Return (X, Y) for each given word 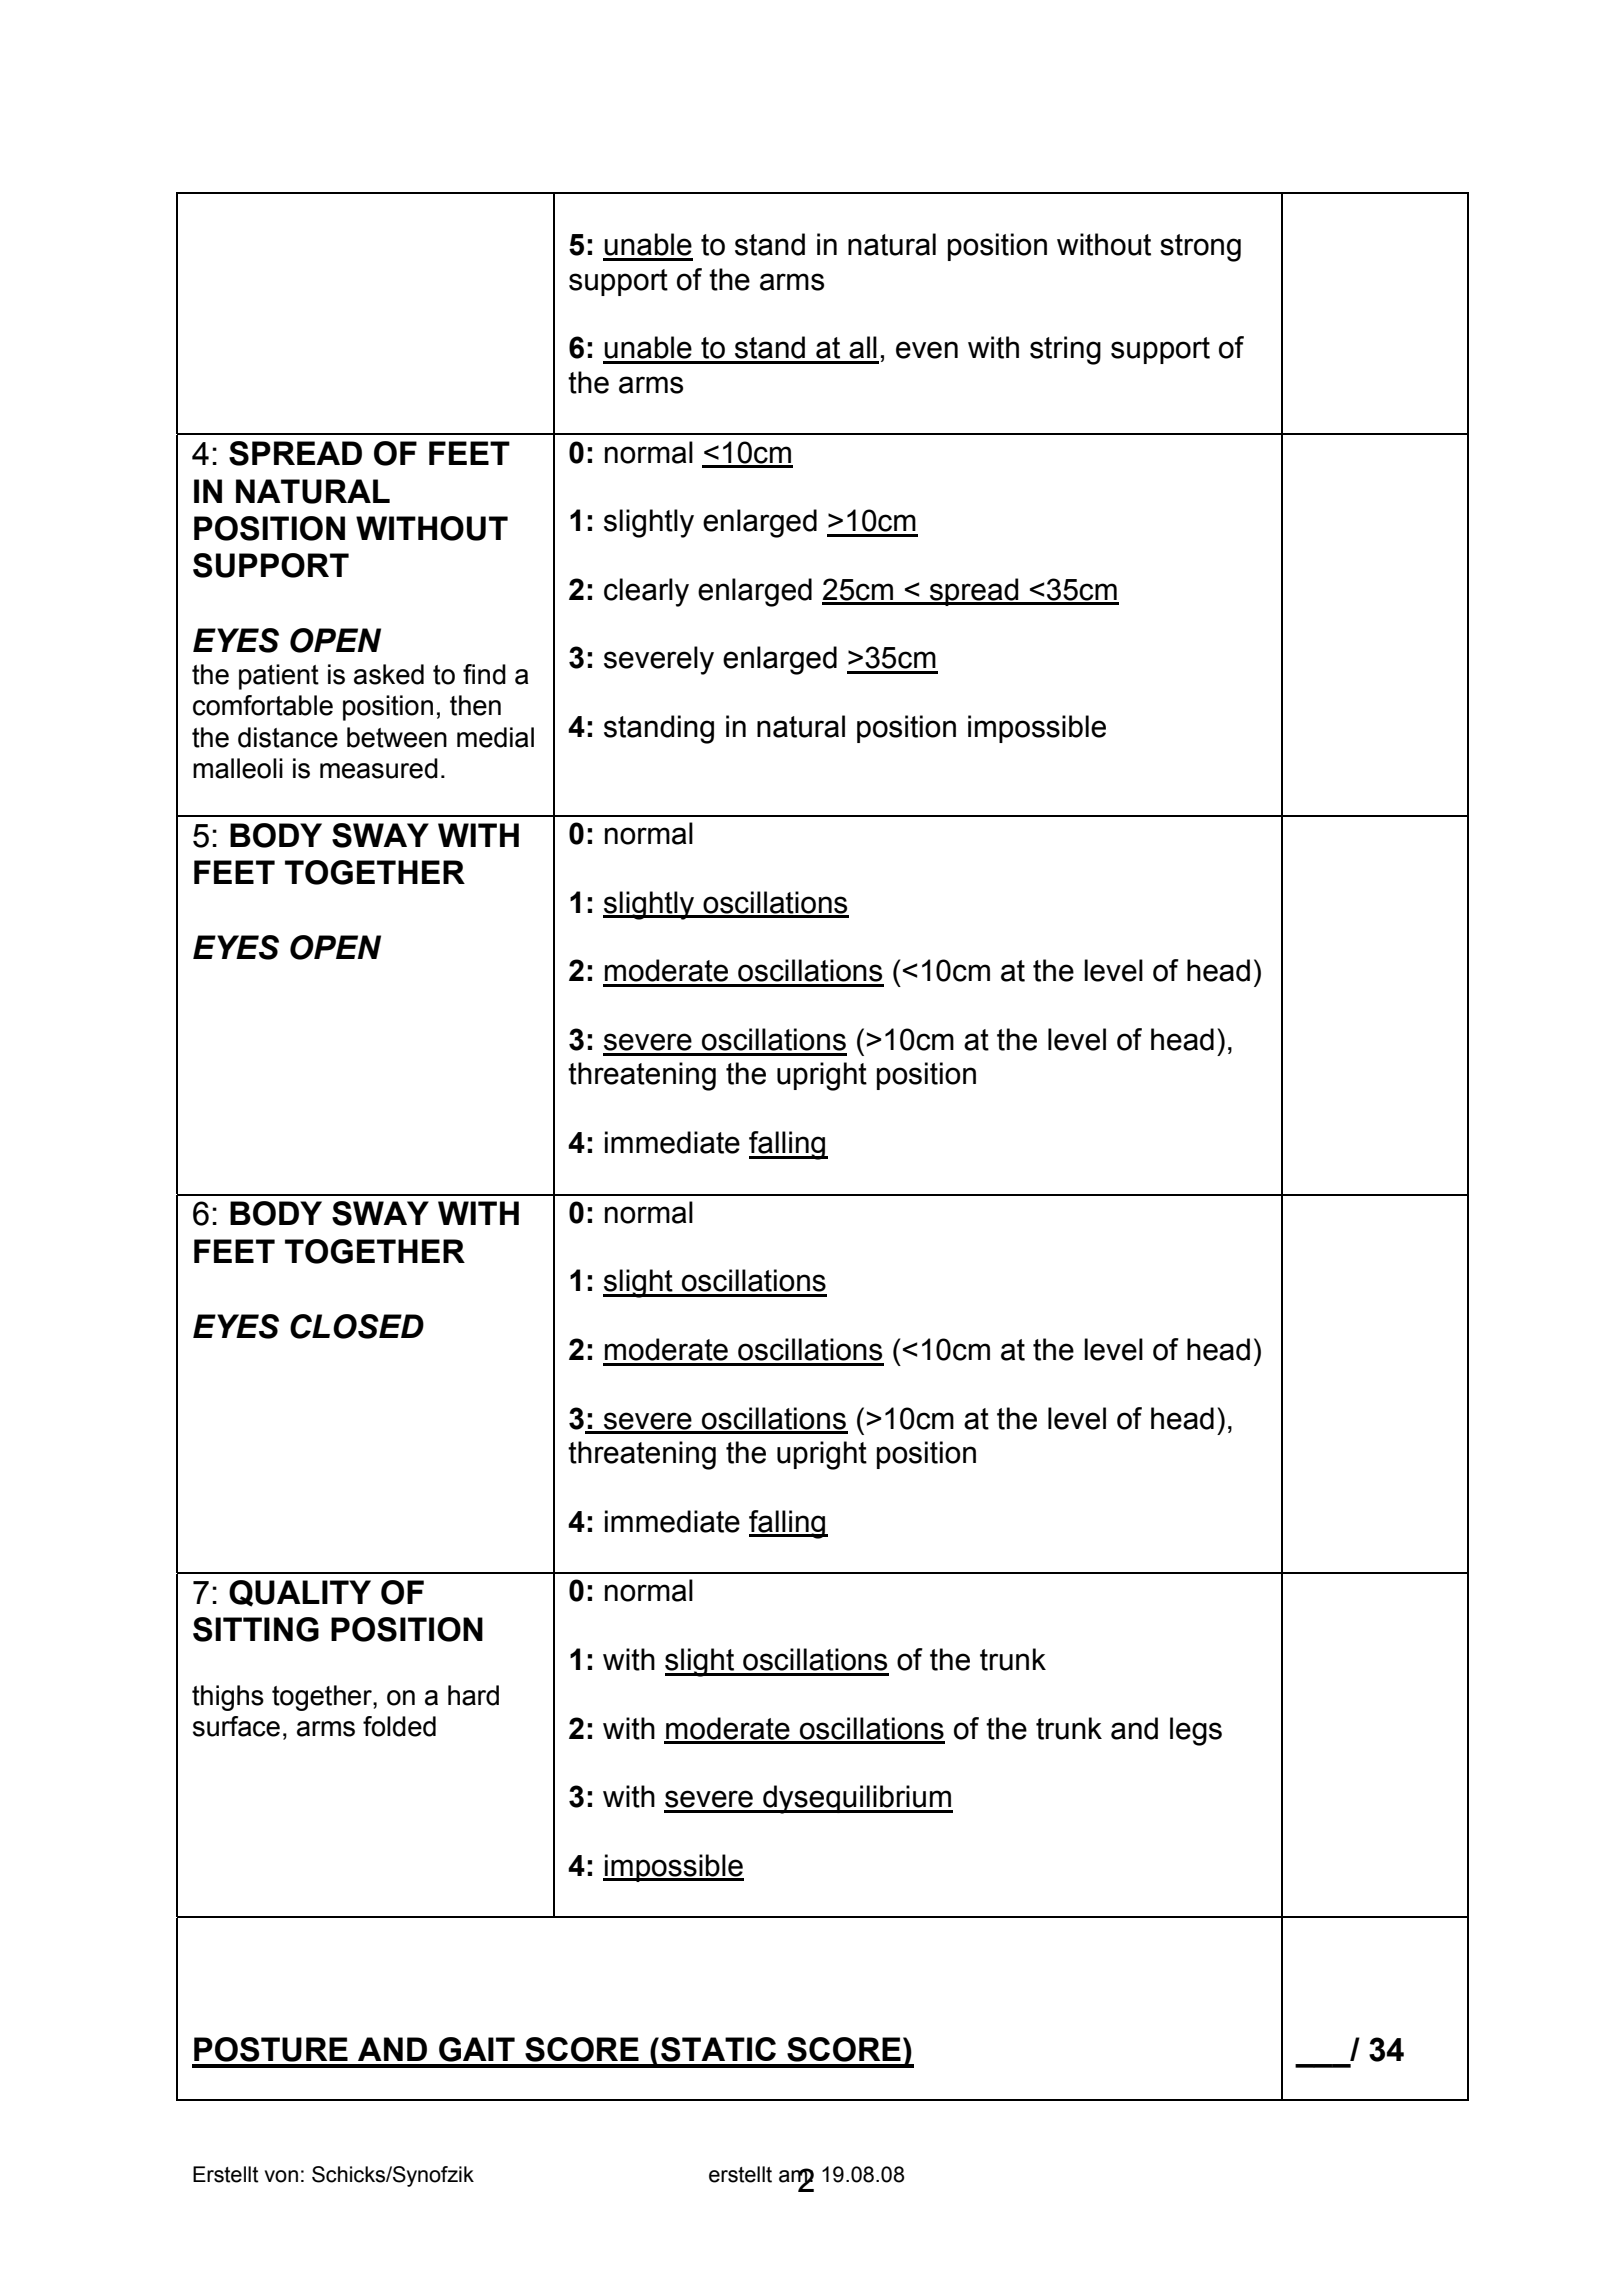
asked (389, 674)
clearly (646, 592)
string (1065, 350)
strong (1200, 248)
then (475, 705)
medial (495, 737)
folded (399, 1726)
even (927, 350)
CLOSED (357, 1326)
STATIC (718, 2049)
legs (1196, 1731)
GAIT (477, 2049)
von (281, 2176)
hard (473, 1695)
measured (379, 768)
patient (279, 677)
